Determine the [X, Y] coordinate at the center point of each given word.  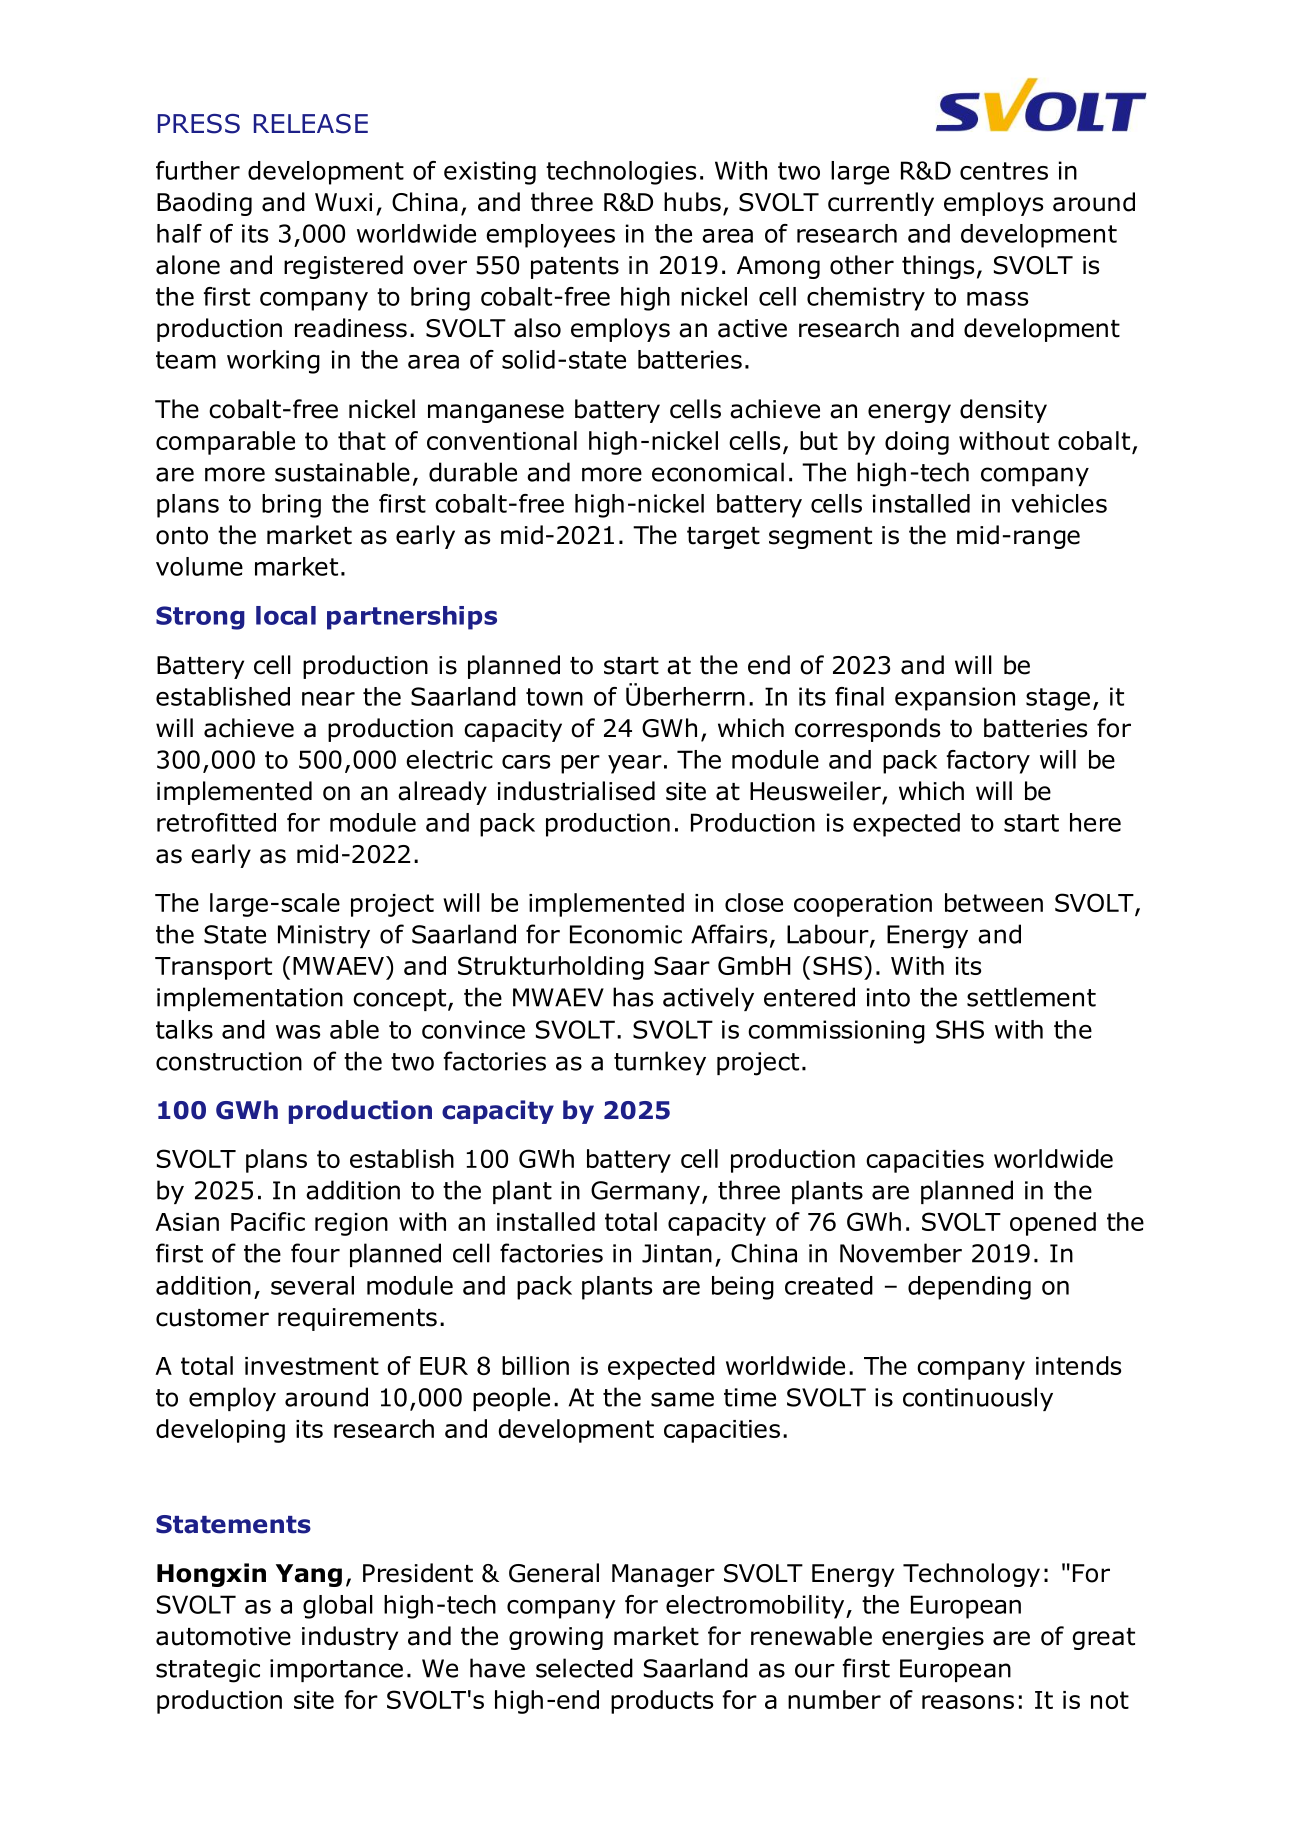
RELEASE [311, 124]
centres [1004, 171]
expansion [955, 699]
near [328, 699]
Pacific [268, 1221]
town [554, 697]
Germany [645, 1192]
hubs [692, 202]
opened [1053, 1224]
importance [336, 1670]
